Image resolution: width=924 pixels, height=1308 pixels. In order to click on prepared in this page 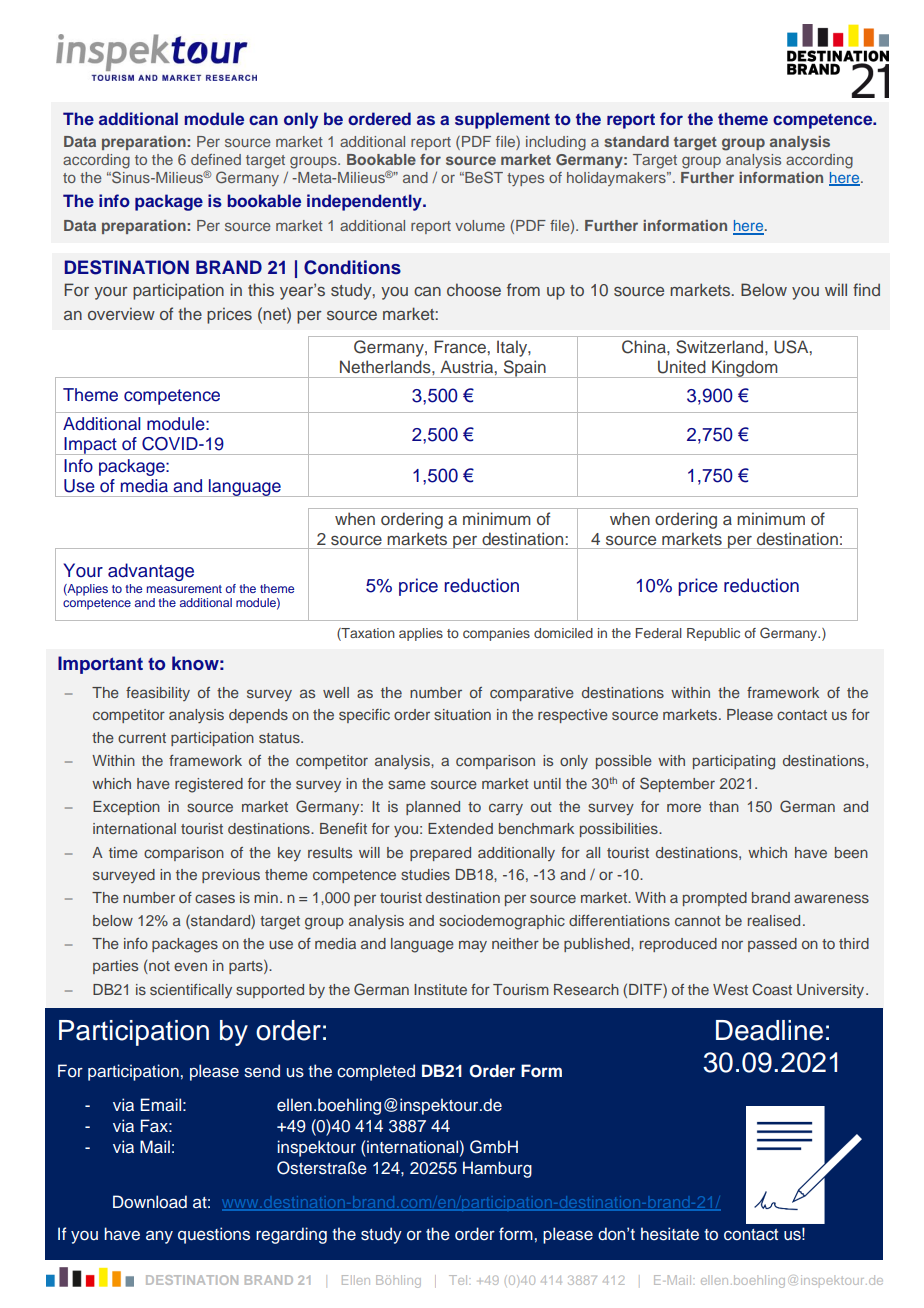, I will do `click(440, 854)`.
